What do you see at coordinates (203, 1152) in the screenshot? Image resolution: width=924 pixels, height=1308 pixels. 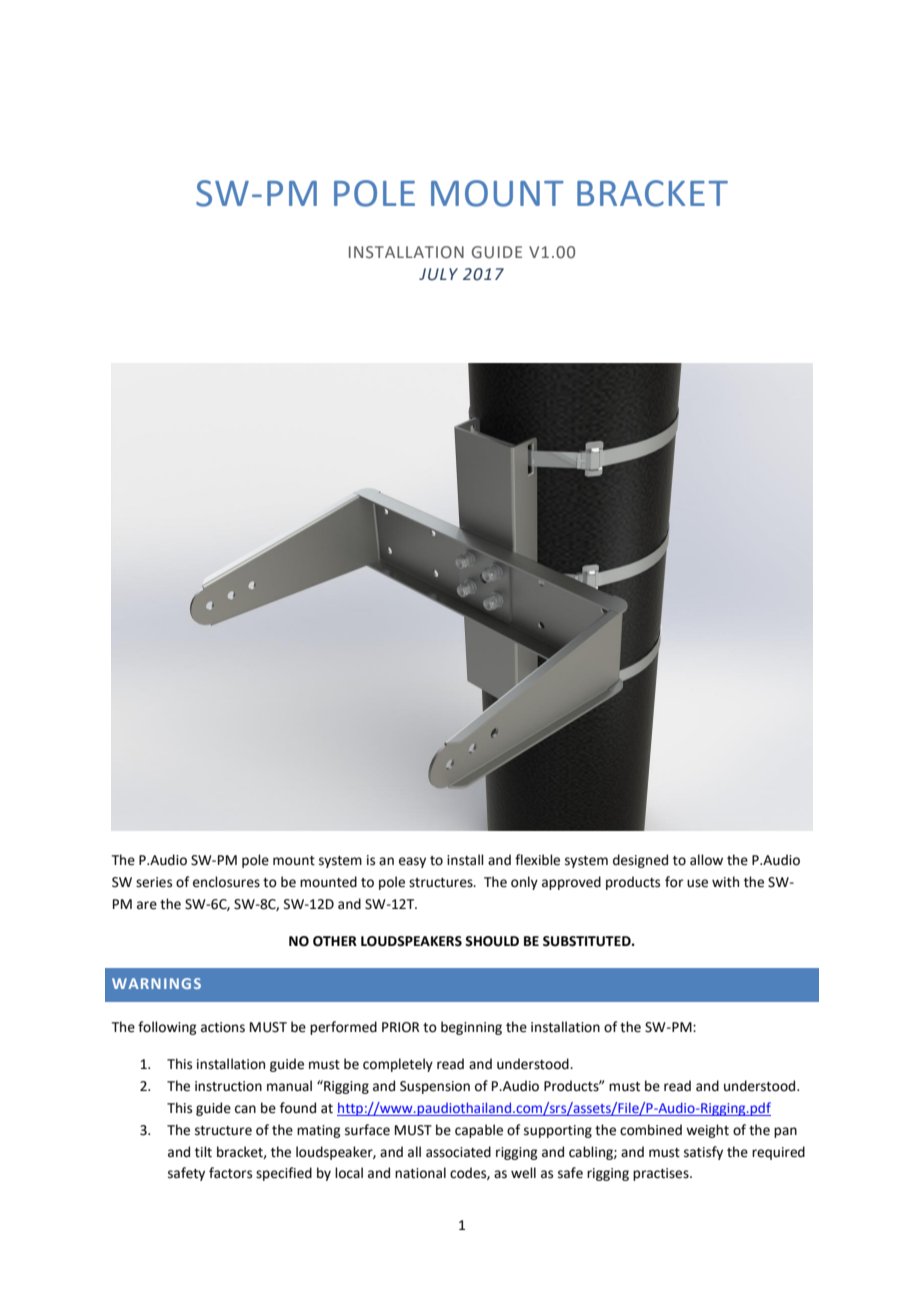 I see `tilt` at bounding box center [203, 1152].
